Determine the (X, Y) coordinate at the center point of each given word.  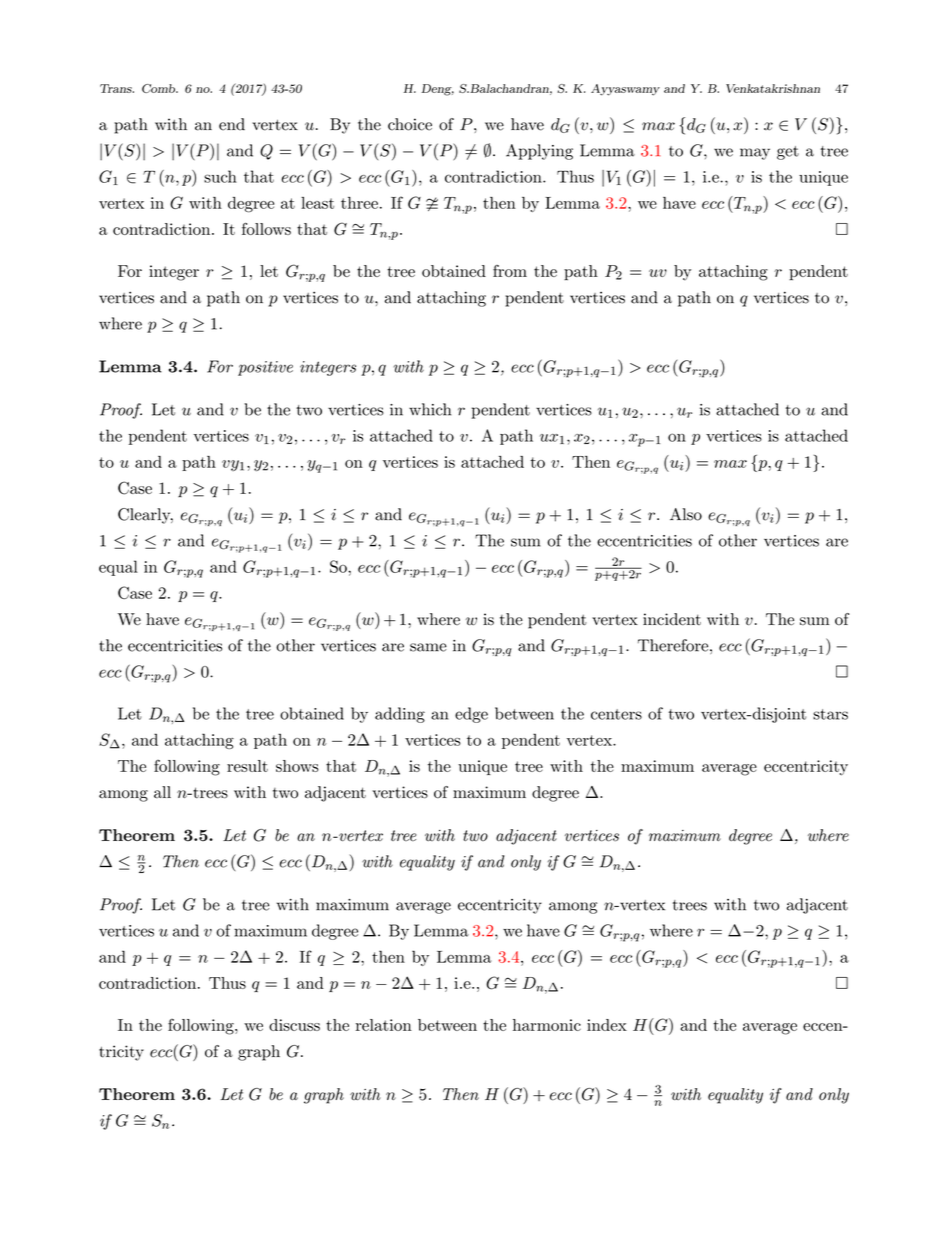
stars (830, 714)
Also (686, 514)
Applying (539, 152)
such (220, 176)
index (607, 1025)
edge (471, 715)
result (247, 766)
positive (265, 368)
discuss (294, 1025)
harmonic (547, 1025)
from (510, 271)
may (755, 154)
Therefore (673, 645)
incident (672, 619)
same (428, 647)
